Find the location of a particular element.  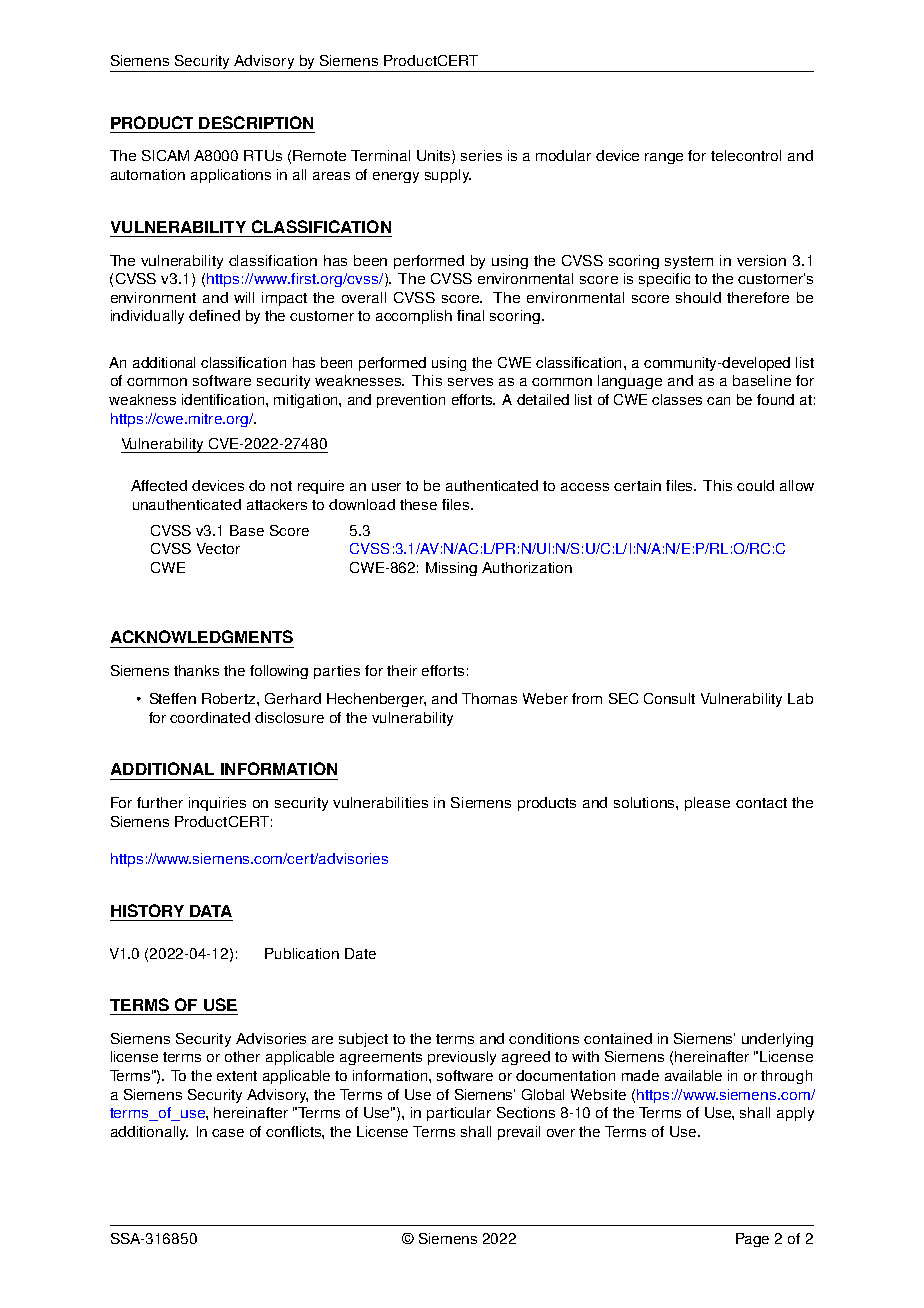

can is located at coordinates (718, 401).
